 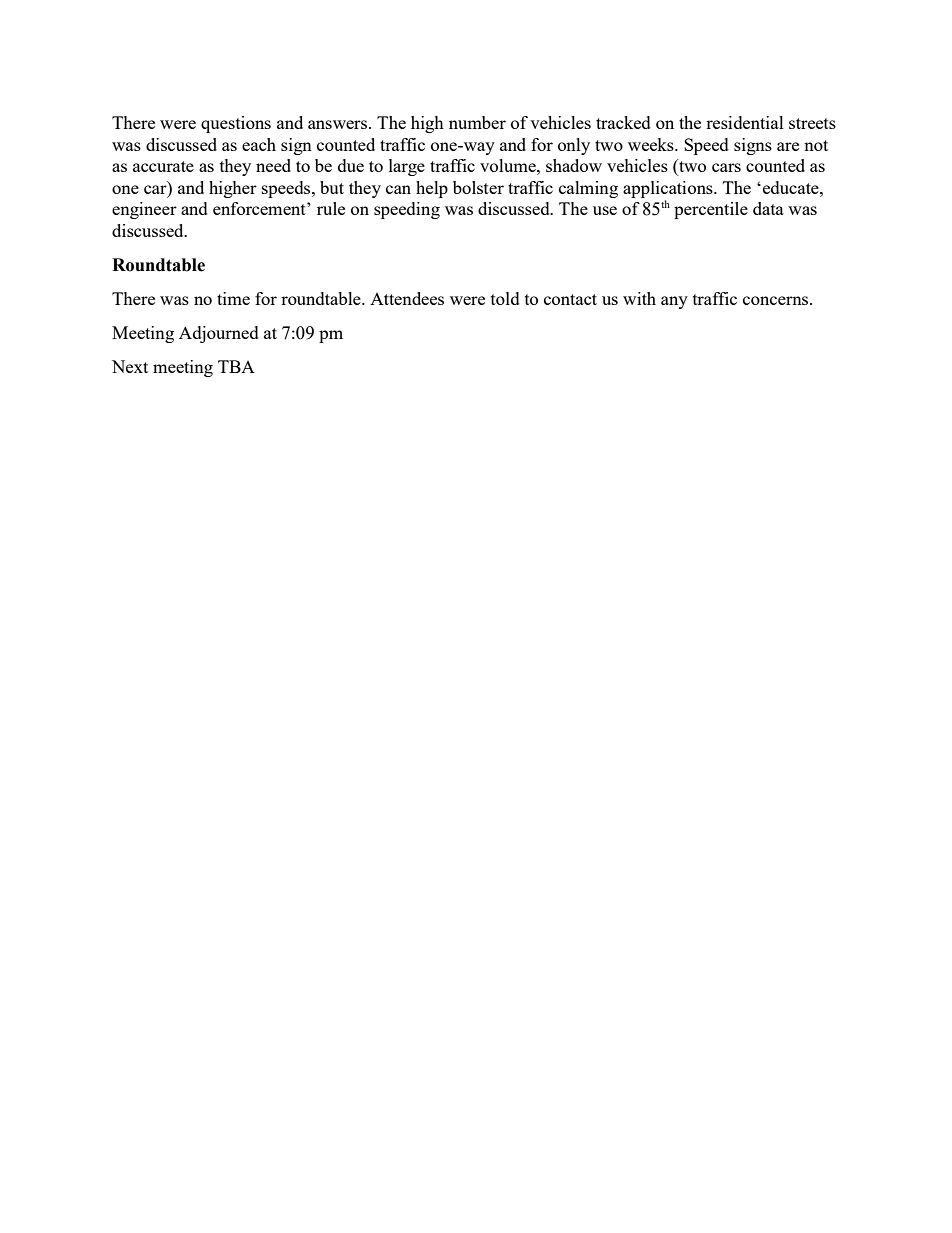 I want to click on told, so click(x=505, y=298).
